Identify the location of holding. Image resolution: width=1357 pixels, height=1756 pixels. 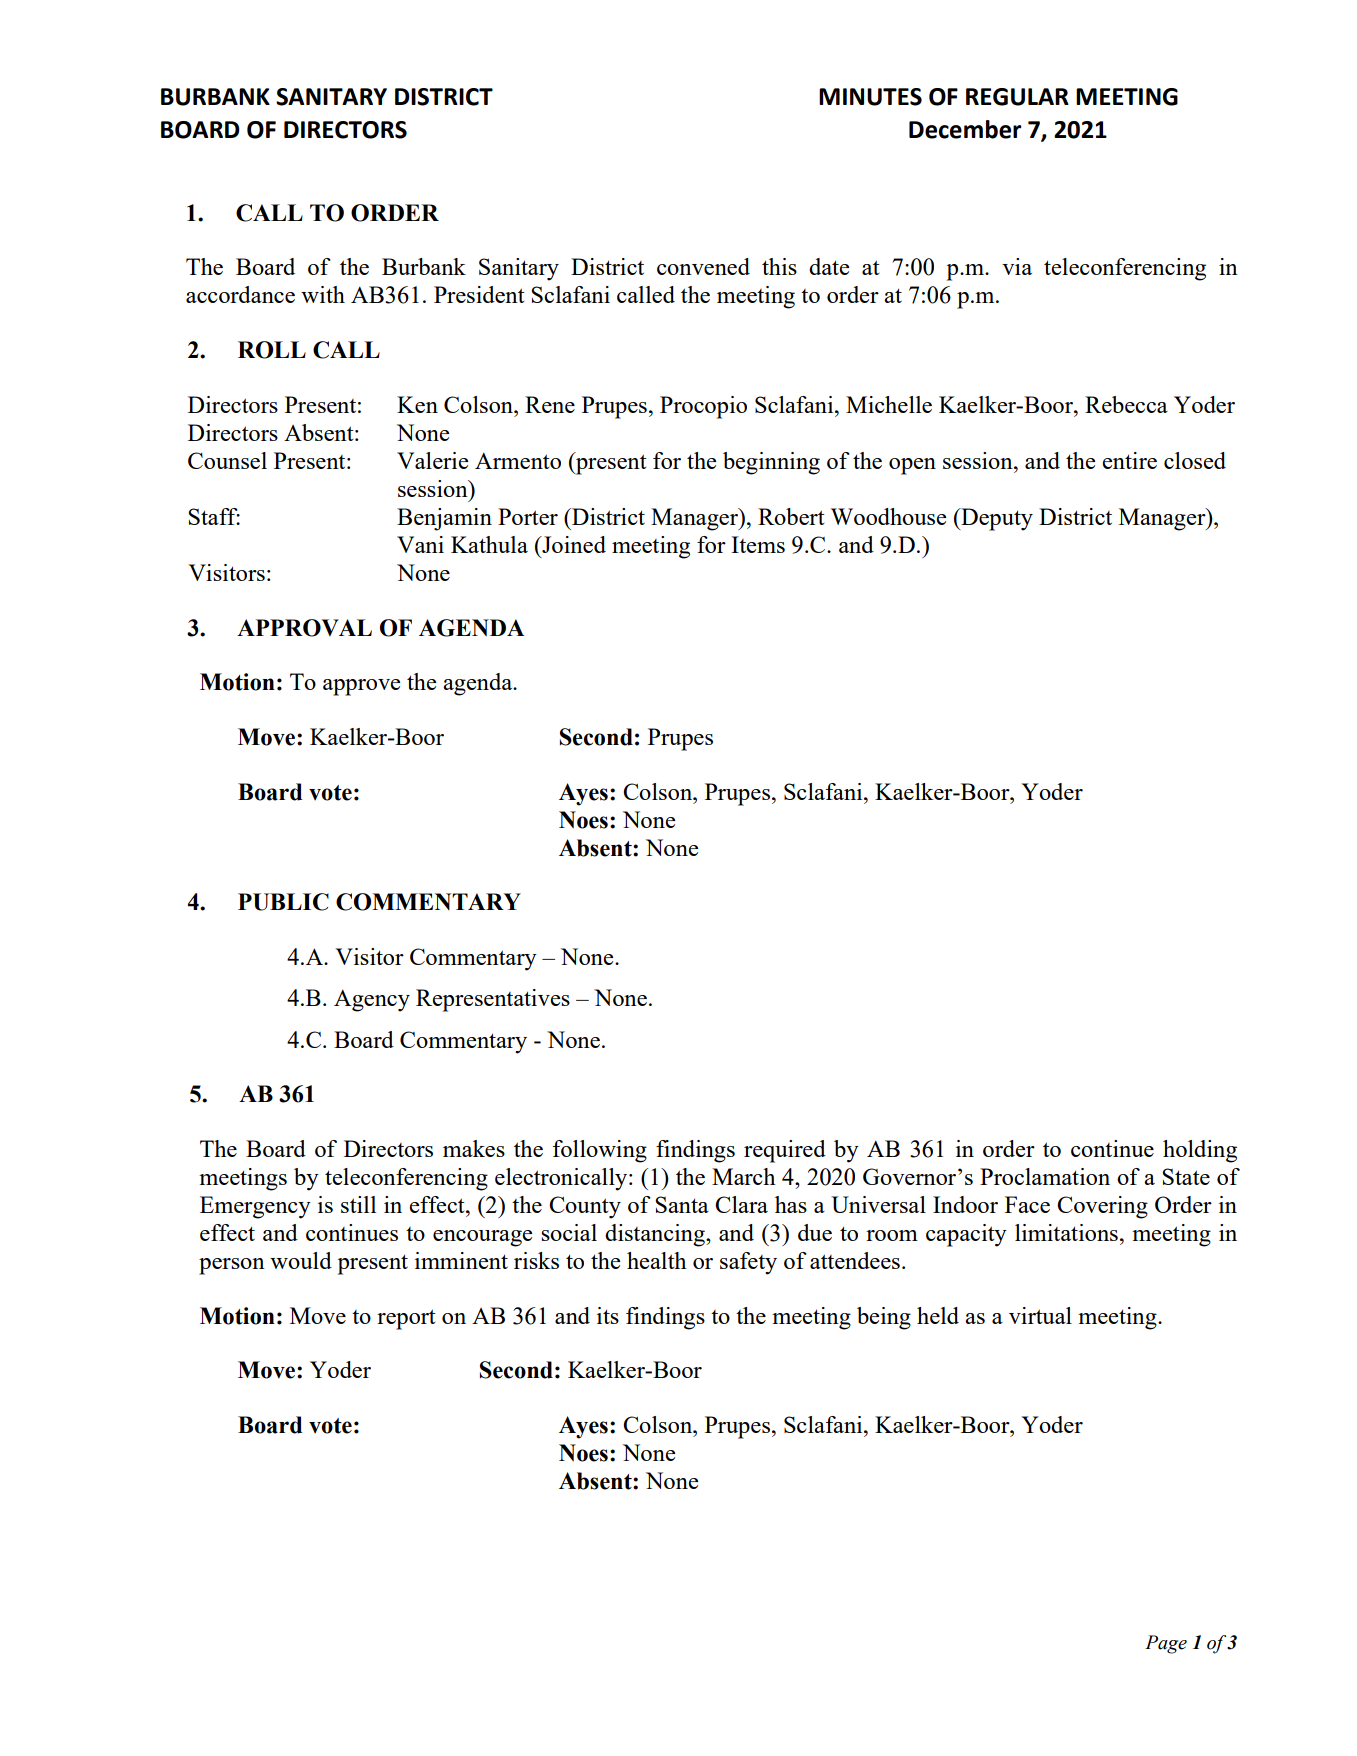
(1200, 1151).
